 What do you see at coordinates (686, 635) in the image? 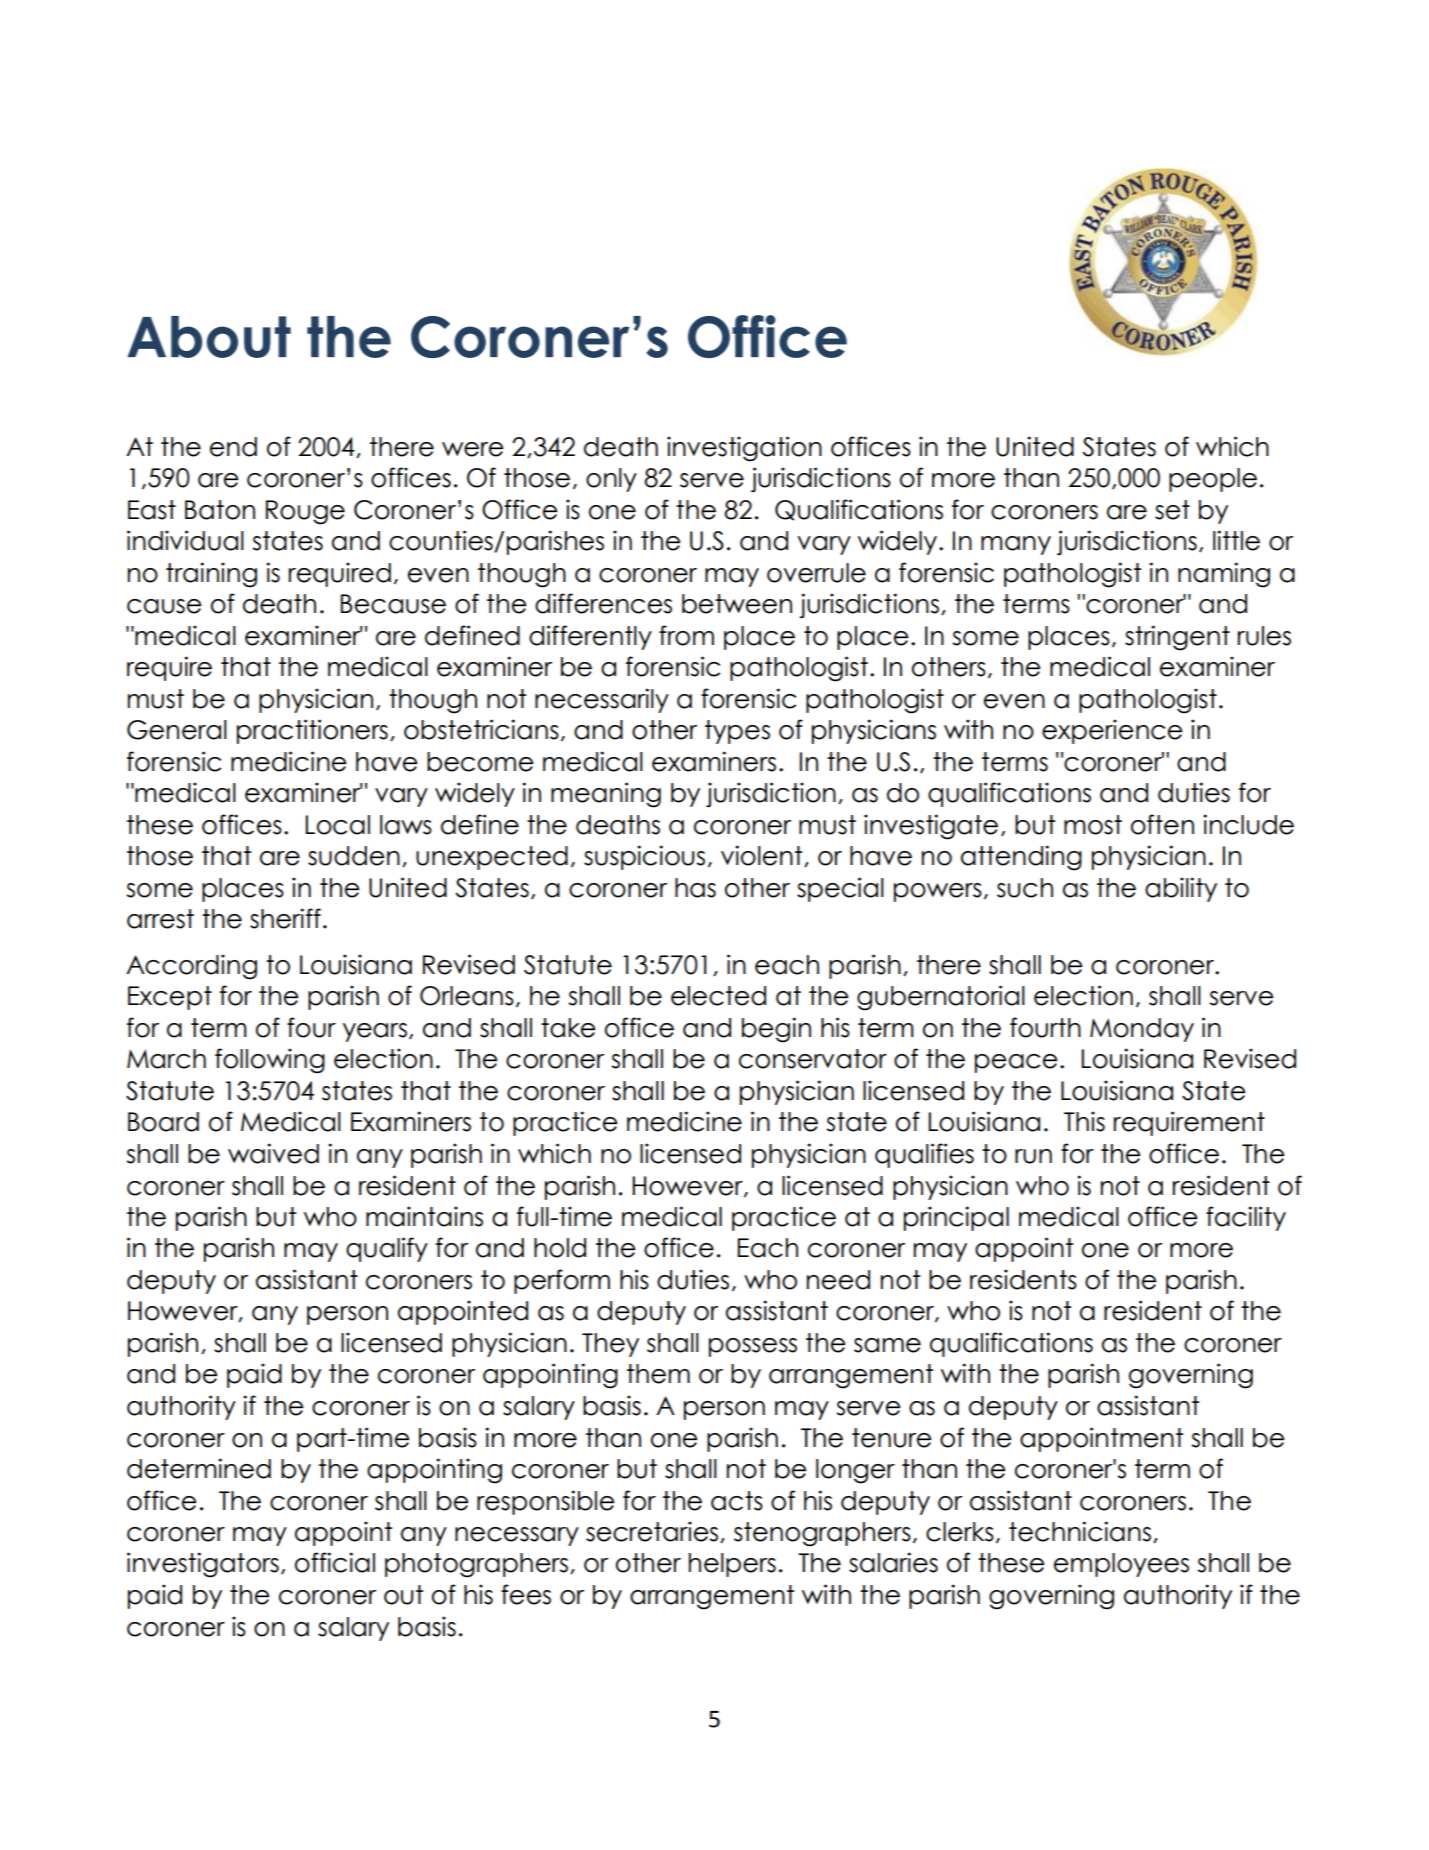
I see `from` at bounding box center [686, 635].
